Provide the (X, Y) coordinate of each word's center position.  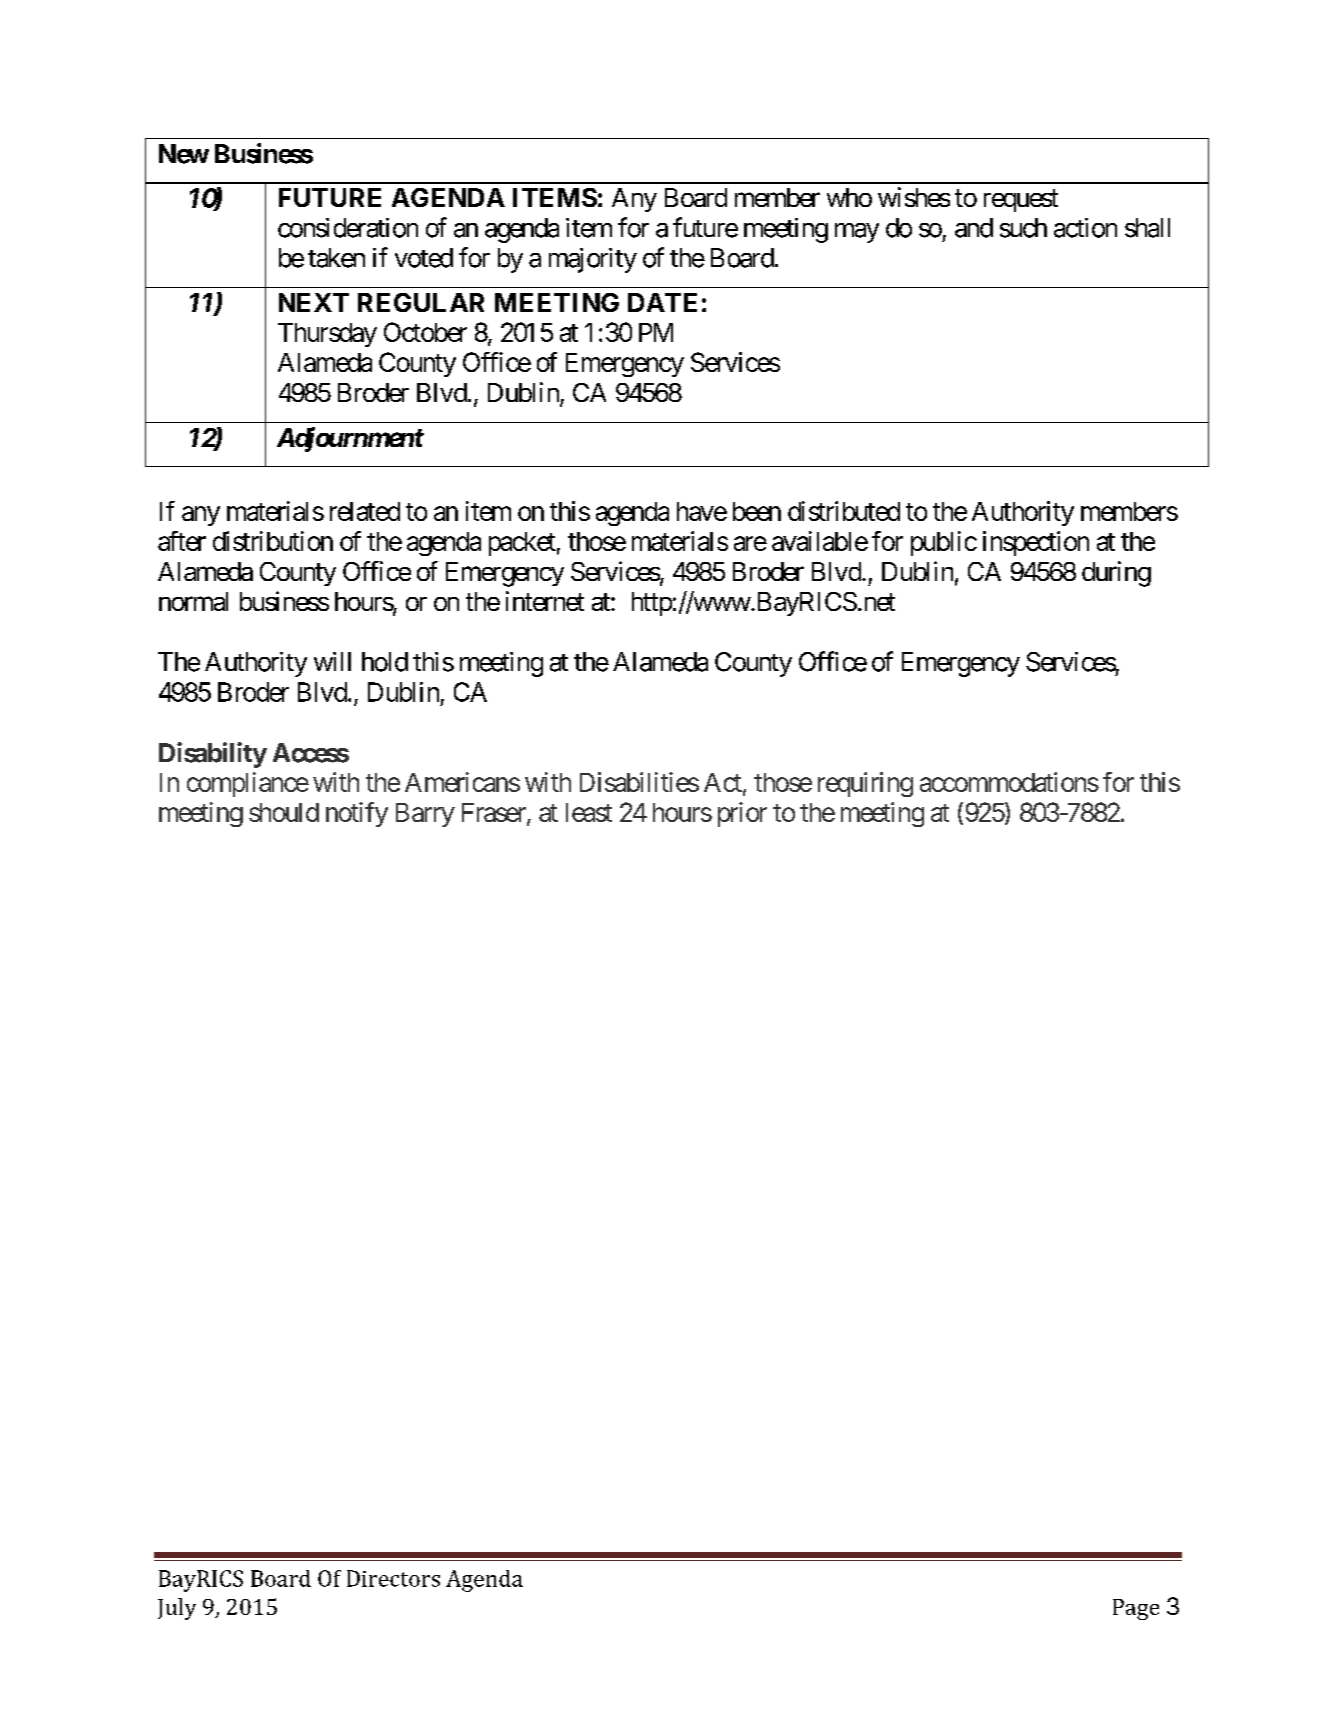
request (1021, 200)
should (284, 812)
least (589, 812)
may (857, 233)
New (184, 154)
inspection (1036, 543)
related (365, 511)
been (757, 511)
